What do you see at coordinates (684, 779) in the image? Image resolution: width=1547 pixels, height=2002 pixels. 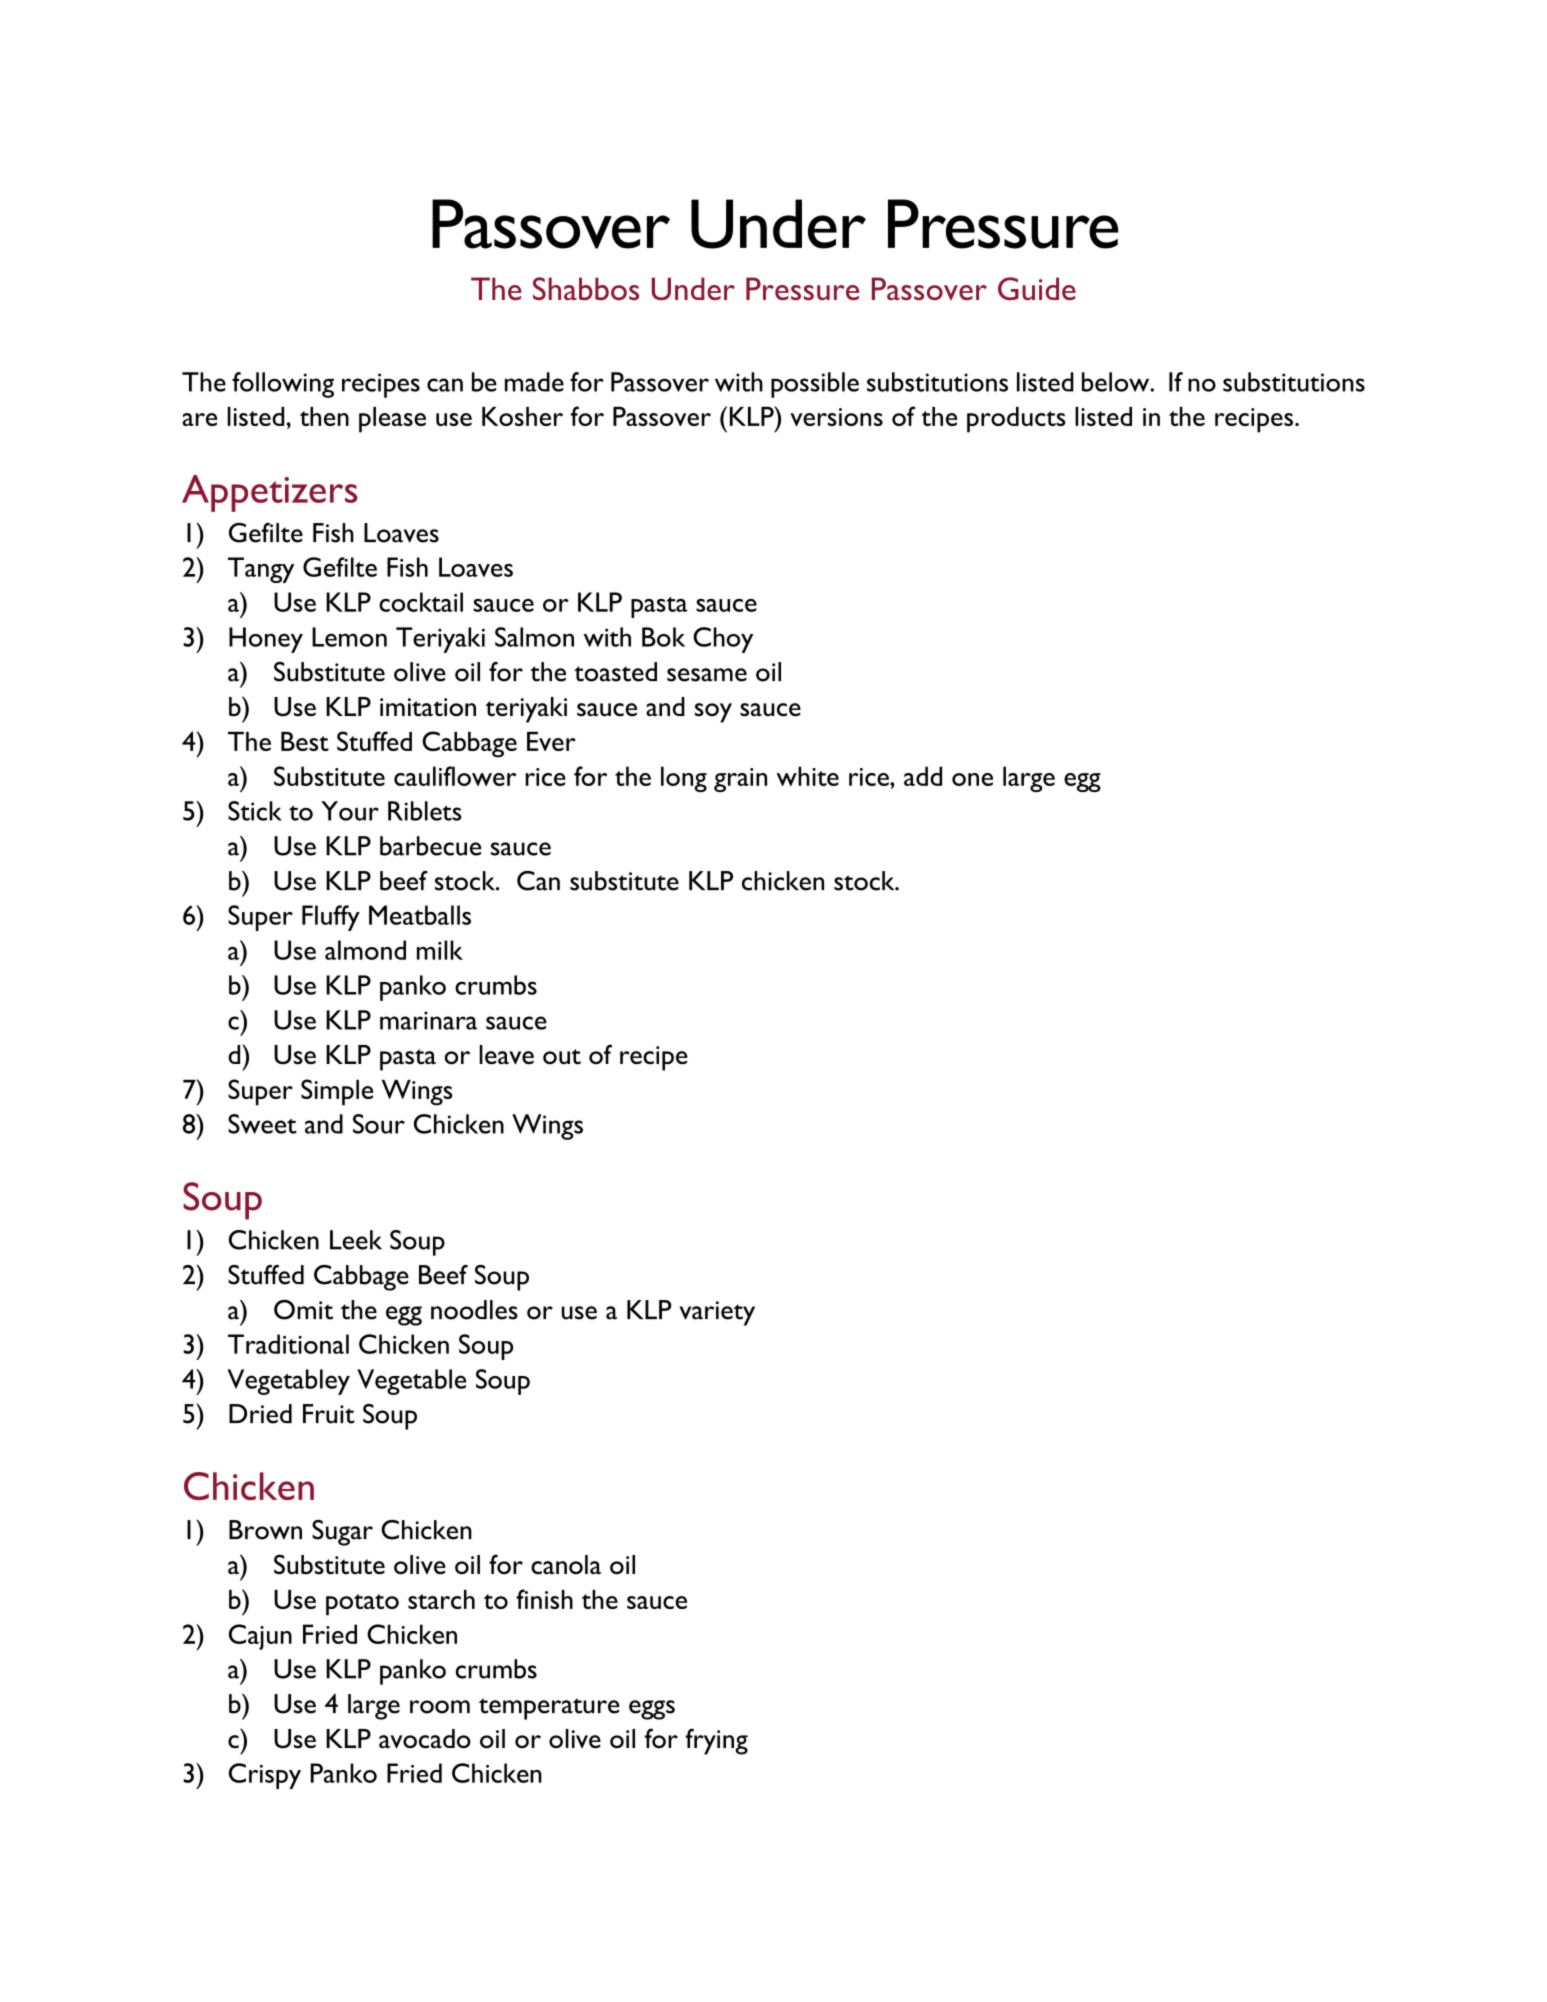 I see `long` at bounding box center [684, 779].
